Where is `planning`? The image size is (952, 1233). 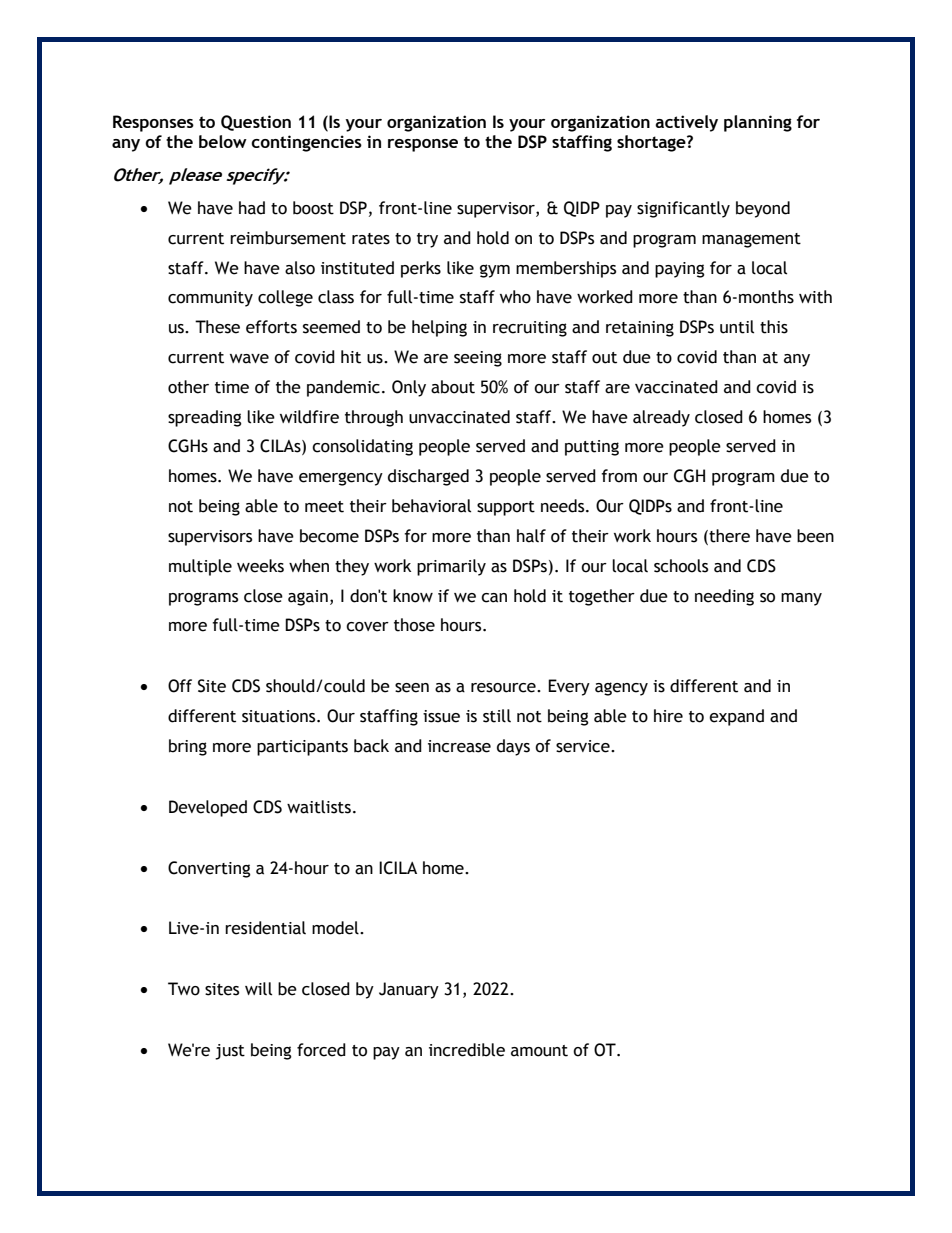
planning is located at coordinates (758, 123).
